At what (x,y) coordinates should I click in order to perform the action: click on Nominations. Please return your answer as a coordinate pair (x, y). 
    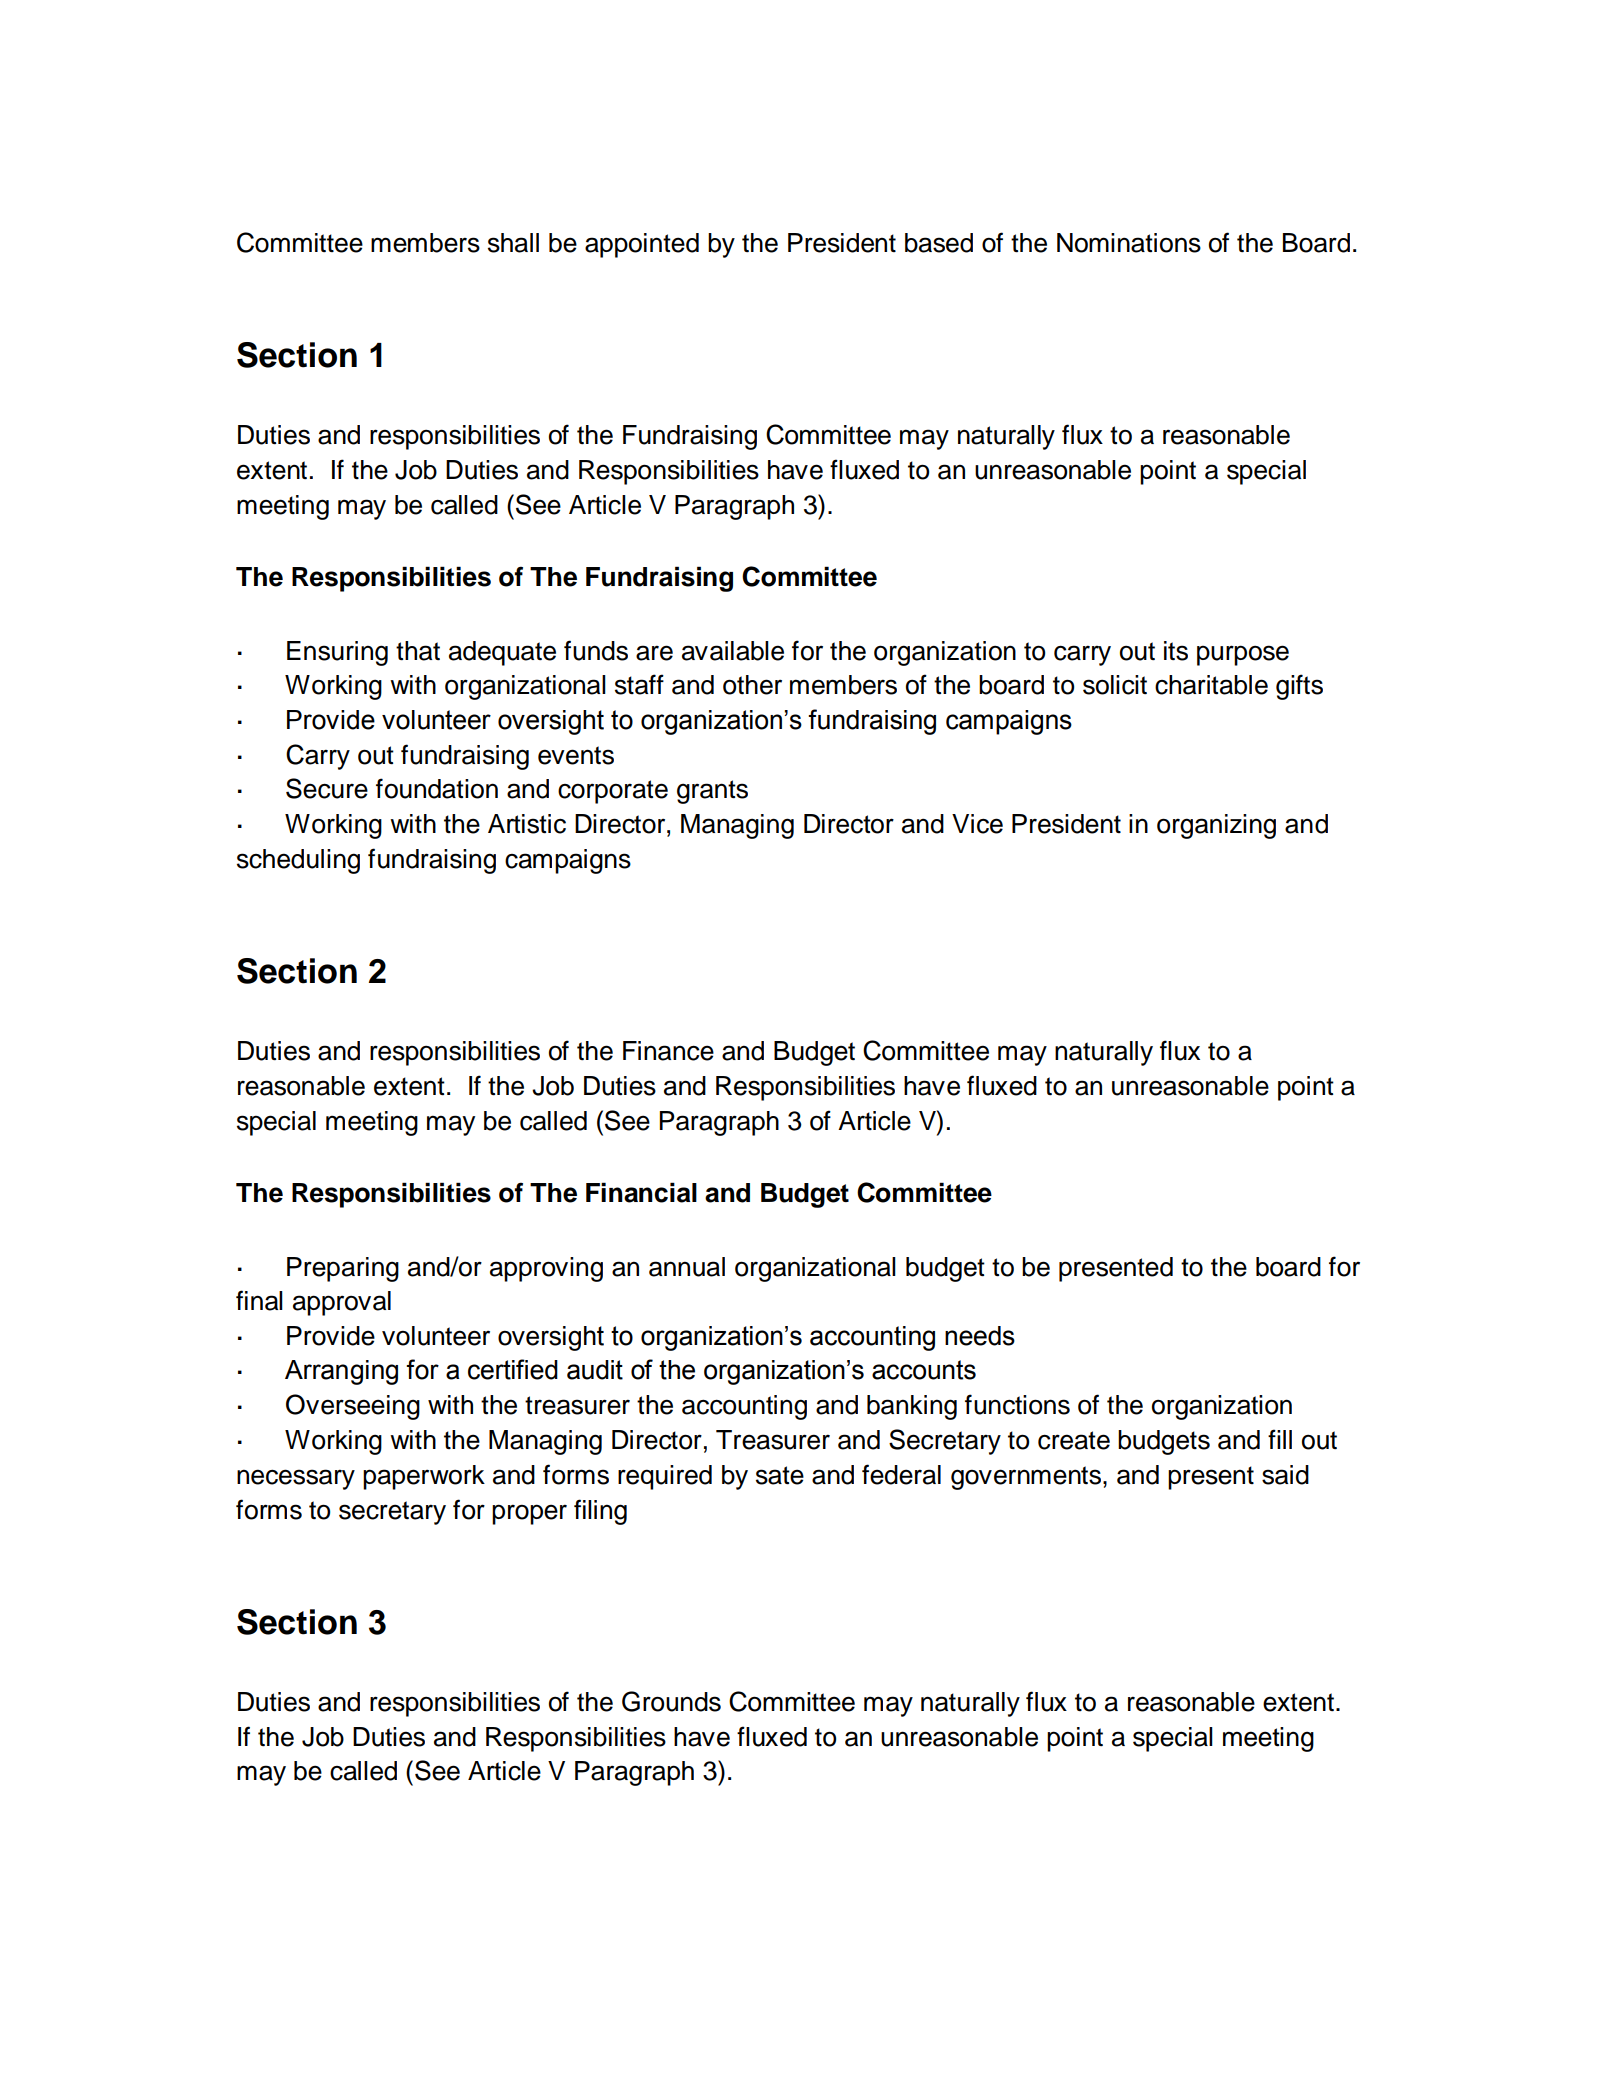
    Looking at the image, I should click on (1129, 243).
